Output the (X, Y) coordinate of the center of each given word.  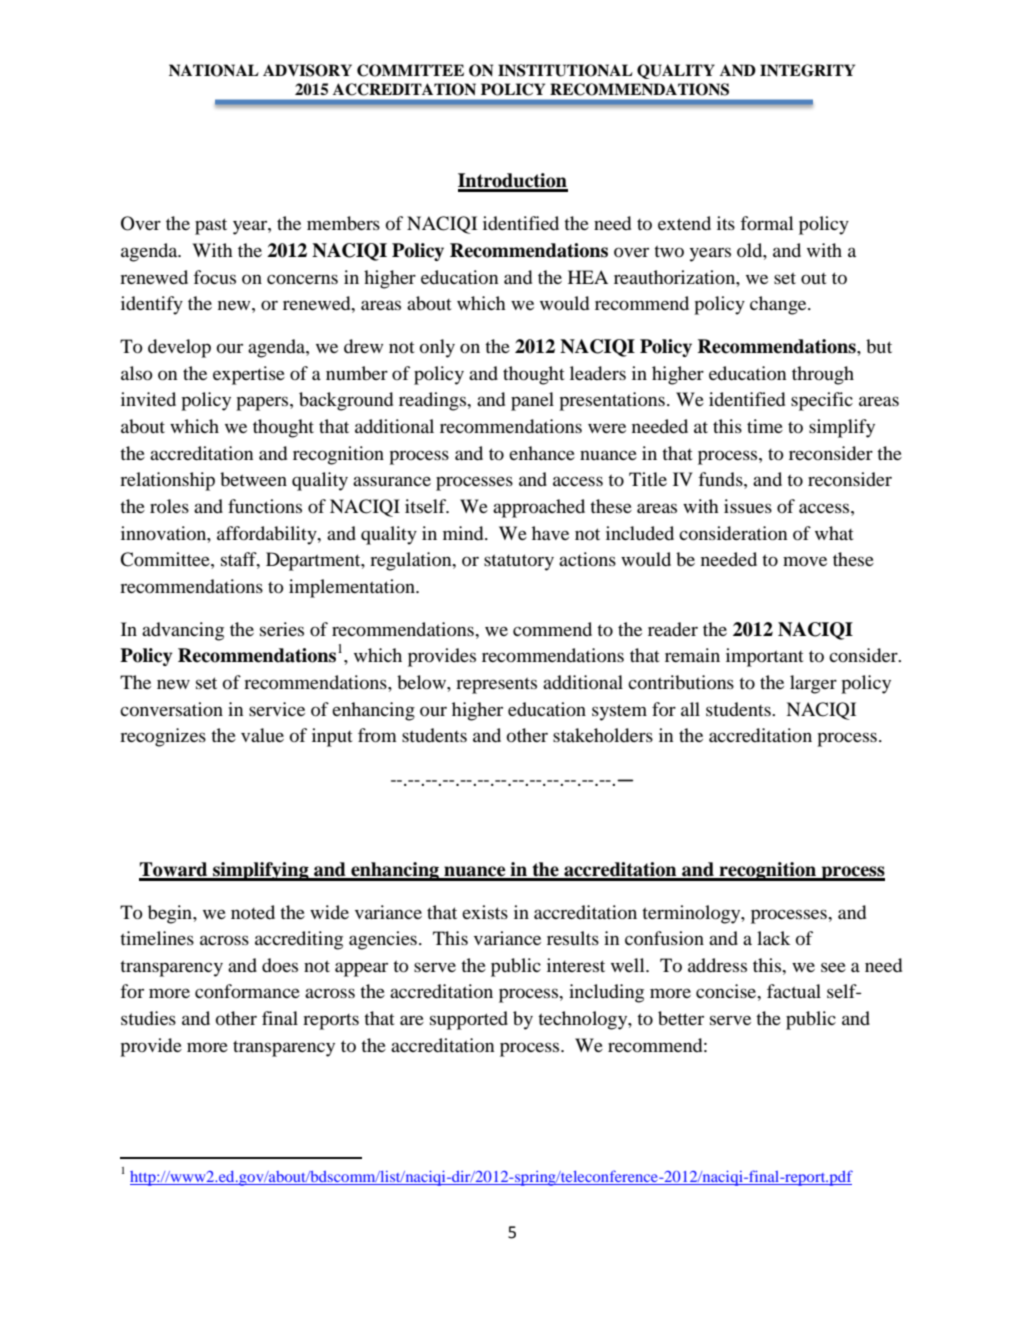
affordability (268, 535)
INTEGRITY (807, 70)
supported (469, 1020)
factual (794, 991)
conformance (247, 991)
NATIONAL (214, 70)
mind (464, 533)
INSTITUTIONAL (565, 70)
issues (748, 506)
